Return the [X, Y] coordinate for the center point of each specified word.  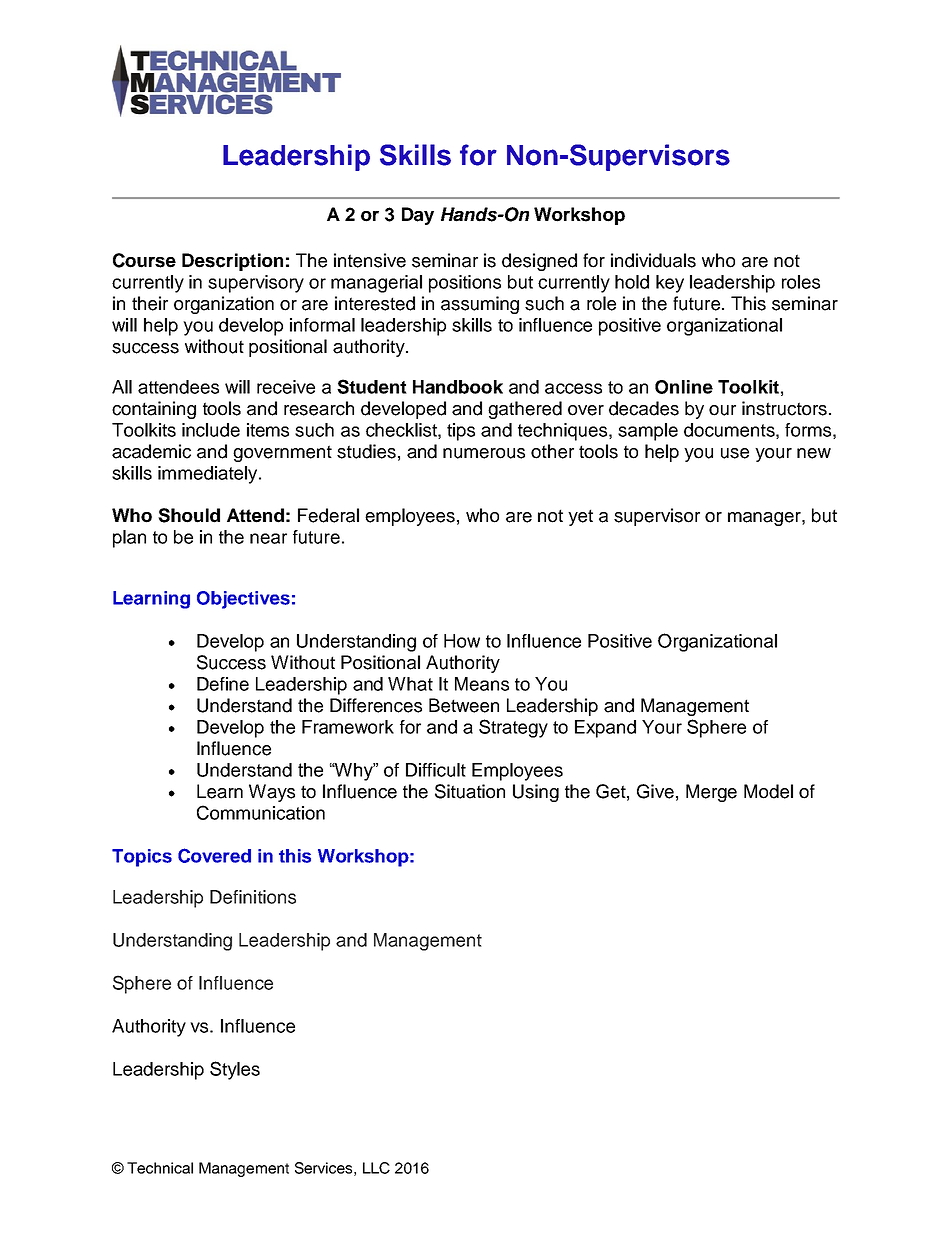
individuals [653, 260]
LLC [376, 1168]
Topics [142, 858]
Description [232, 262]
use [735, 453]
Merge [711, 793]
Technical [160, 1168]
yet [580, 517]
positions [465, 284]
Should [189, 515]
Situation [470, 791]
